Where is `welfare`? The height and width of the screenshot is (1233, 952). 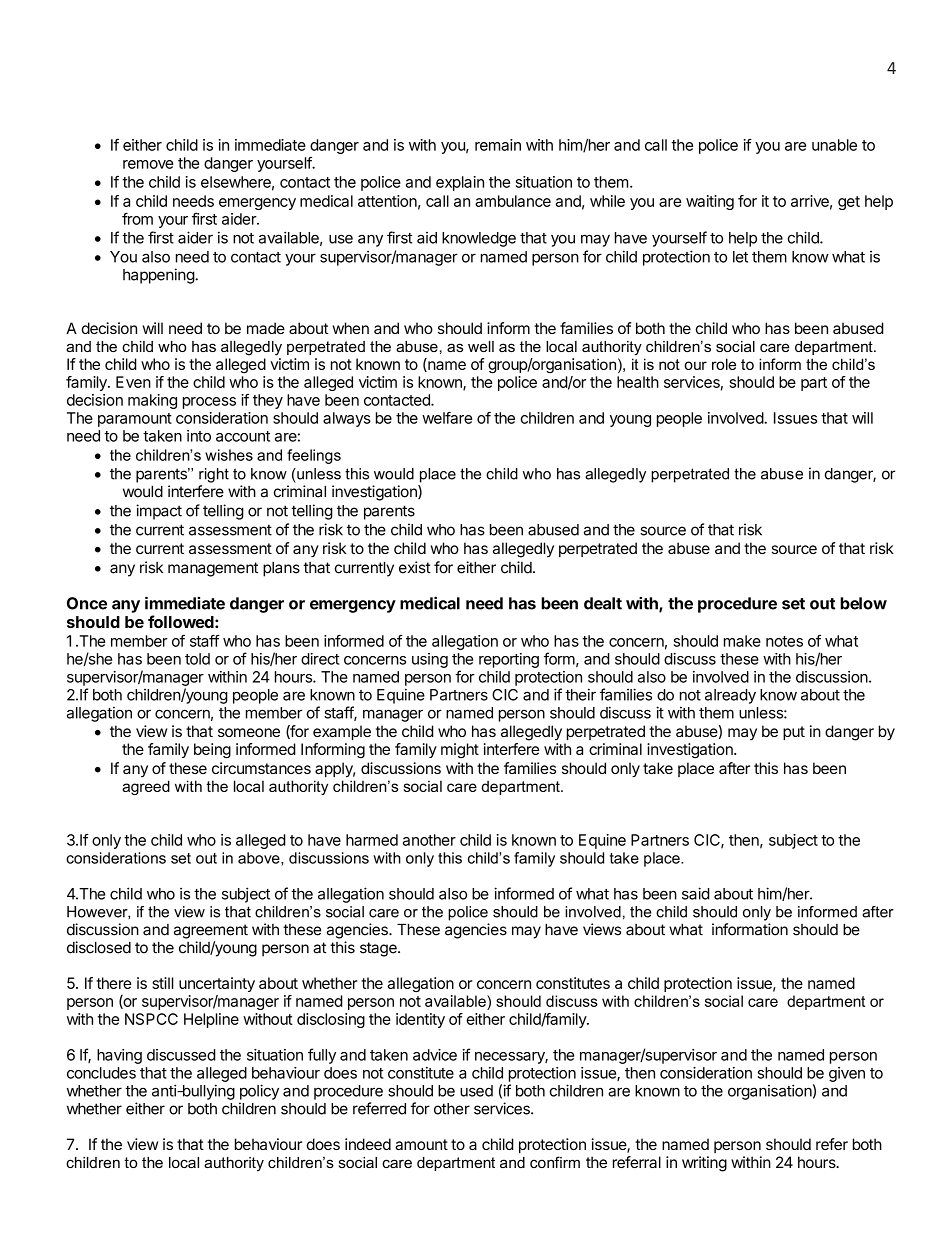 welfare is located at coordinates (447, 417).
